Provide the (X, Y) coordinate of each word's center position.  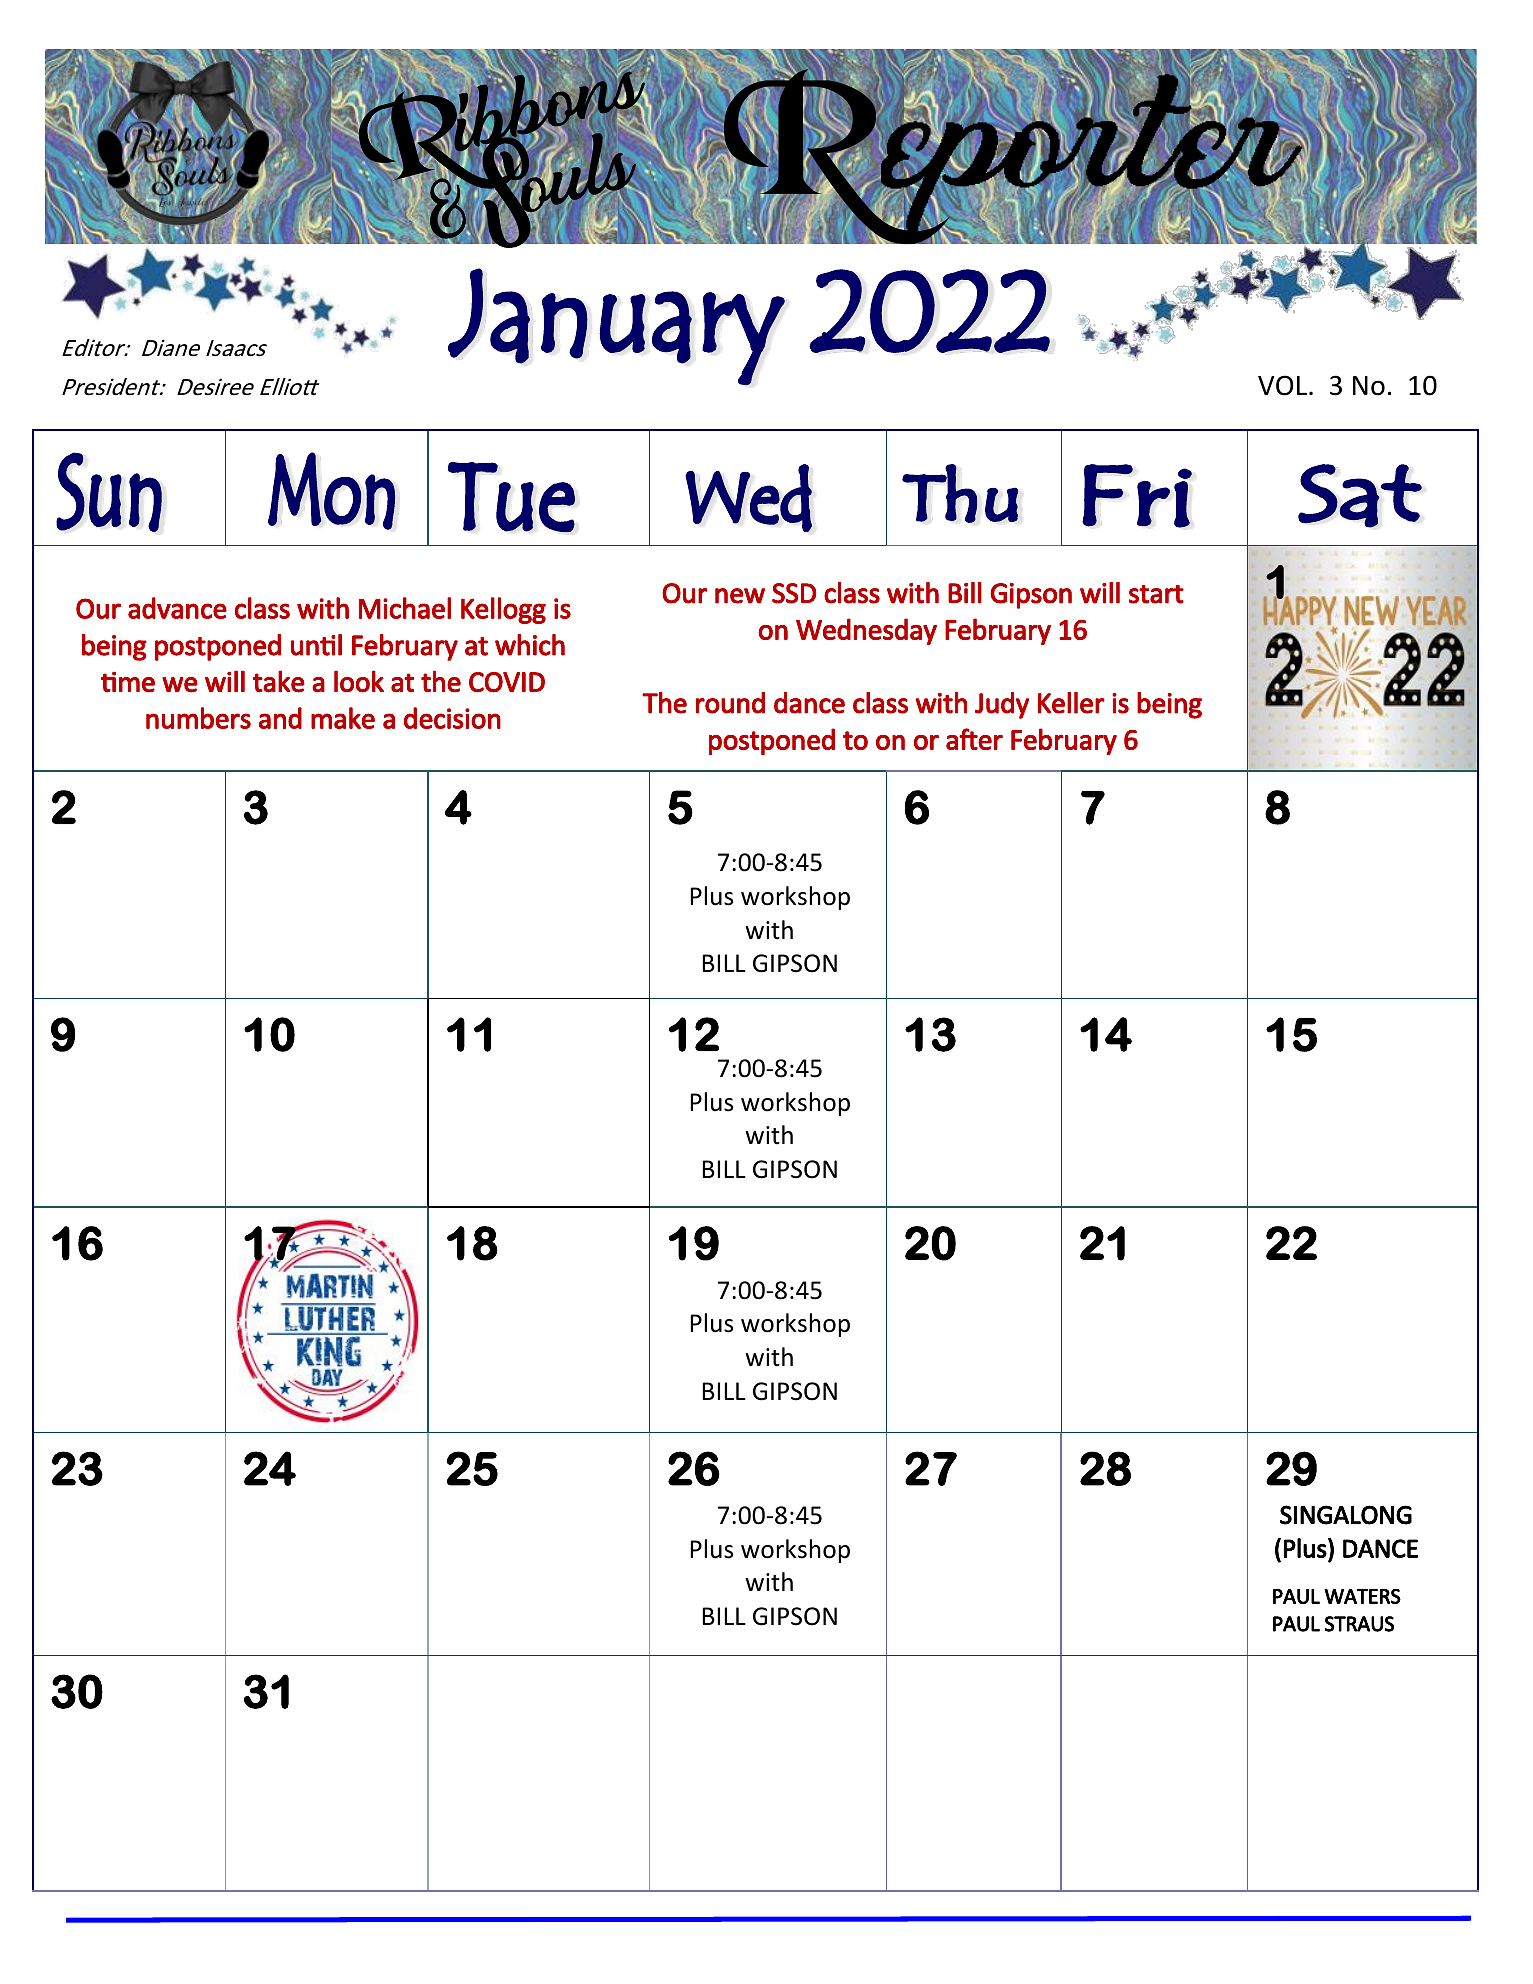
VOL (1284, 385)
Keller (1071, 703)
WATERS (1362, 1596)
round (730, 703)
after (974, 739)
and (280, 718)
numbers (198, 718)
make (343, 718)
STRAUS (1359, 1624)
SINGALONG (1346, 1515)
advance (177, 608)
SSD (794, 593)
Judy (1002, 705)
